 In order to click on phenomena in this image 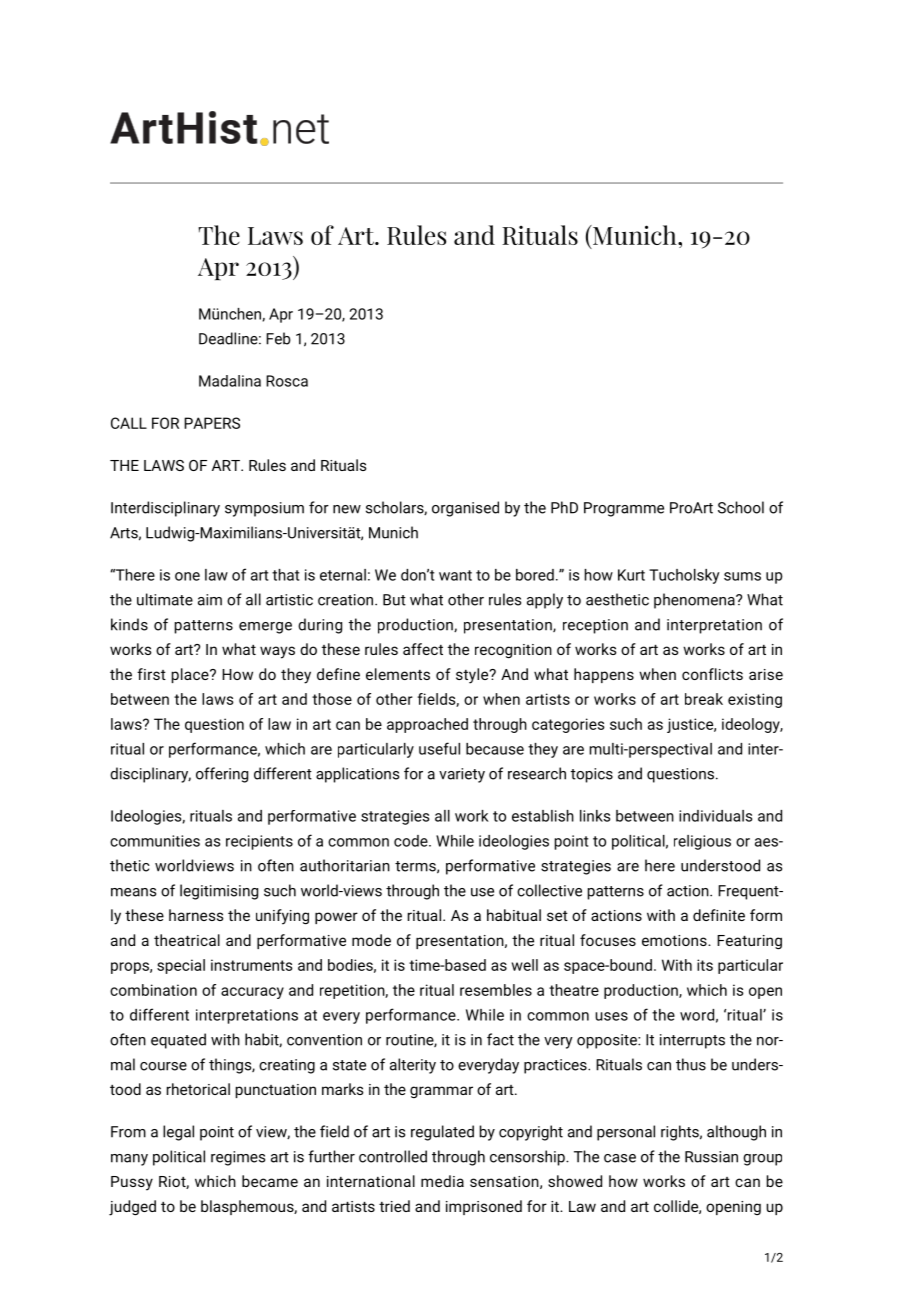, I will do `click(695, 601)`.
